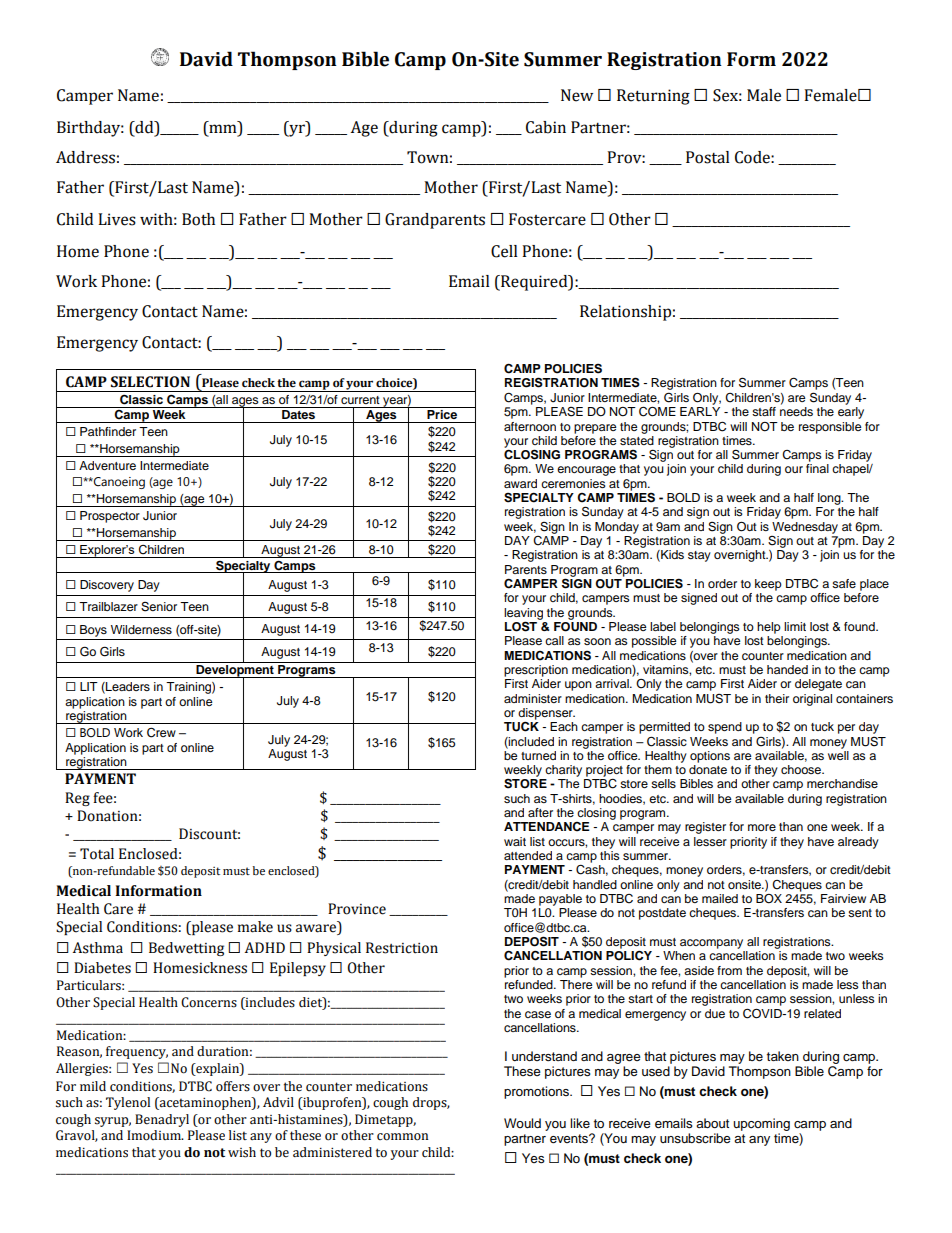  Describe the element at coordinates (761, 1124) in the screenshot. I see `upcoming` at that location.
